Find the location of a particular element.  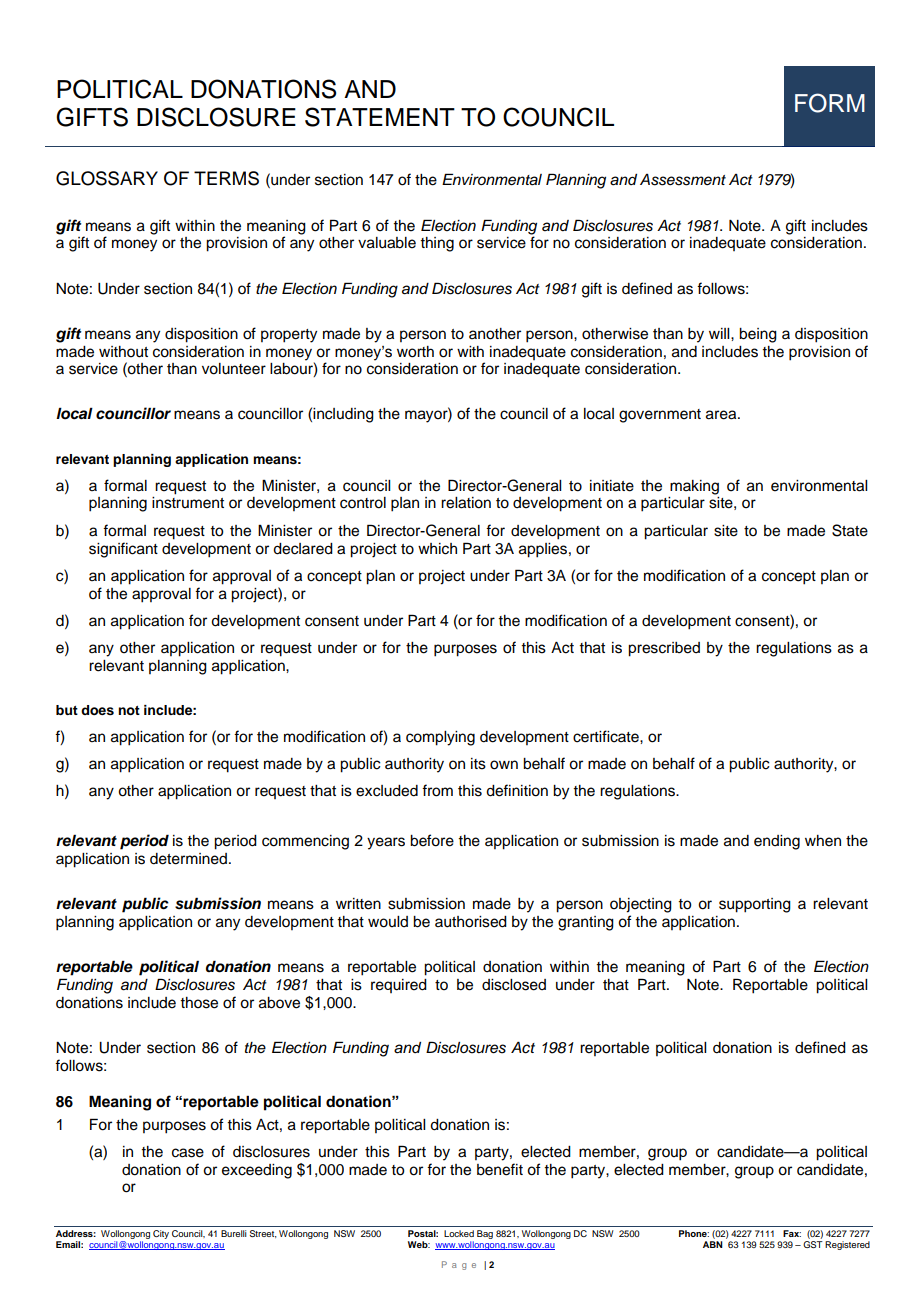

case is located at coordinates (188, 1153).
